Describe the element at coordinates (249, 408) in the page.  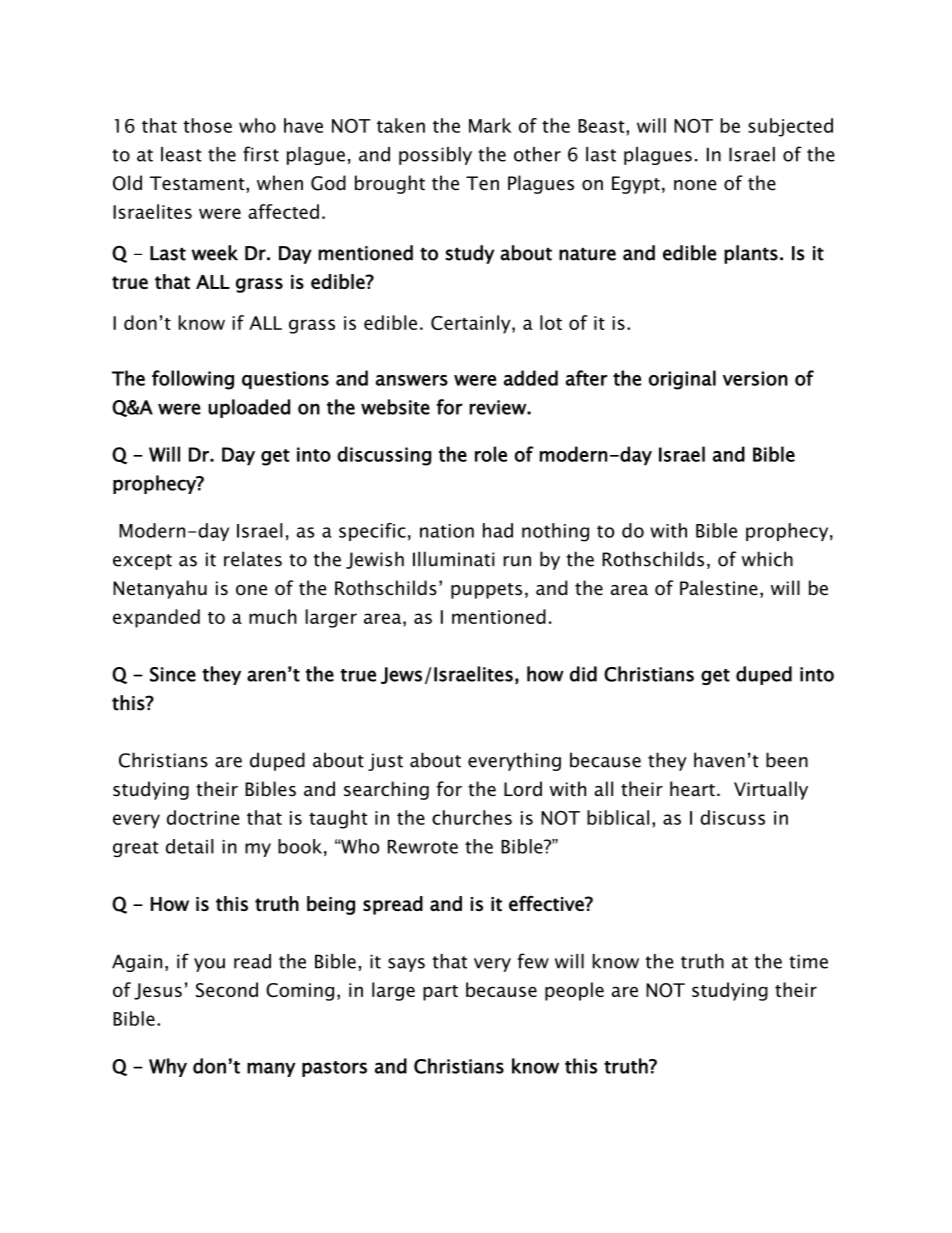
I see `uploaded` at that location.
